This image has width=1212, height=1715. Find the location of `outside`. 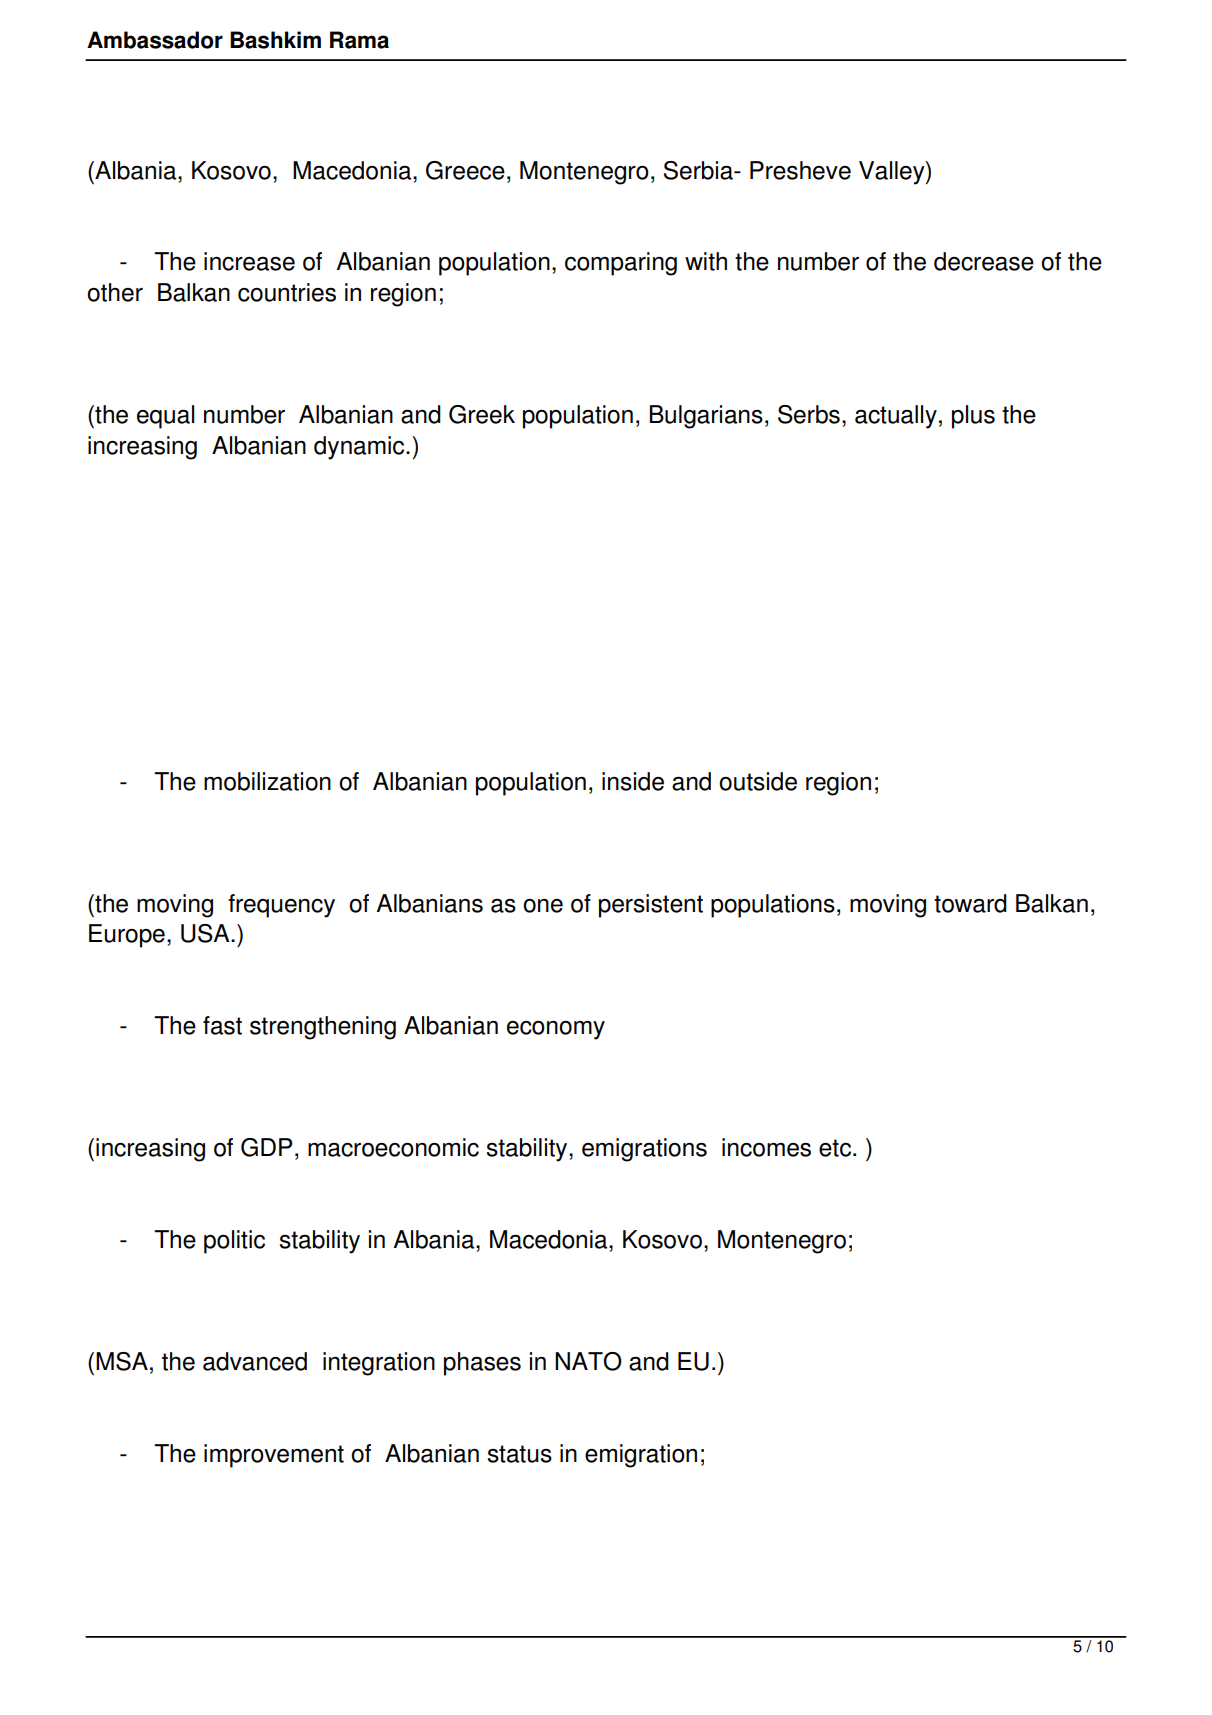

outside is located at coordinates (758, 781).
